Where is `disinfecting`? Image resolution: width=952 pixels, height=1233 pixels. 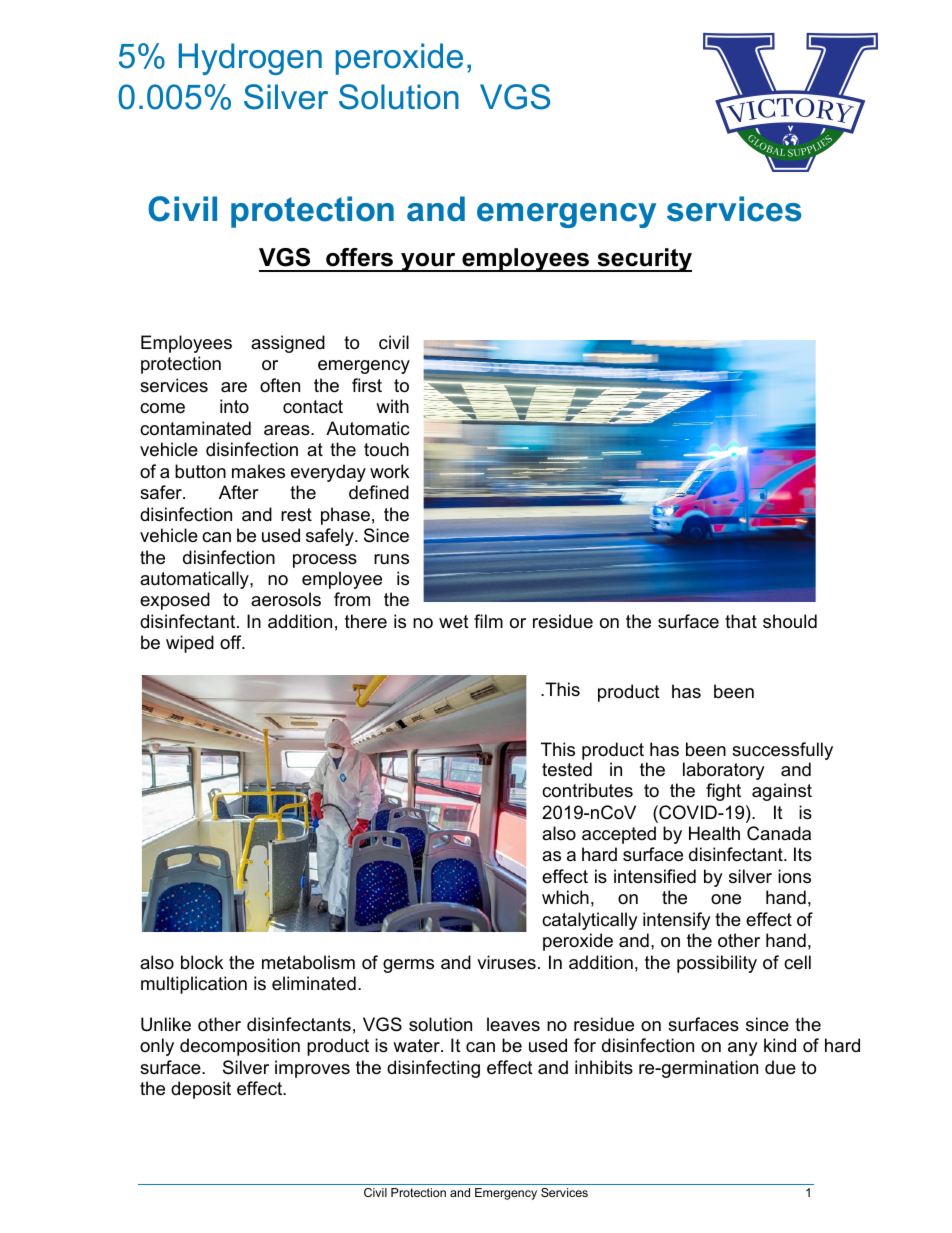
disinfecting is located at coordinates (433, 1069).
